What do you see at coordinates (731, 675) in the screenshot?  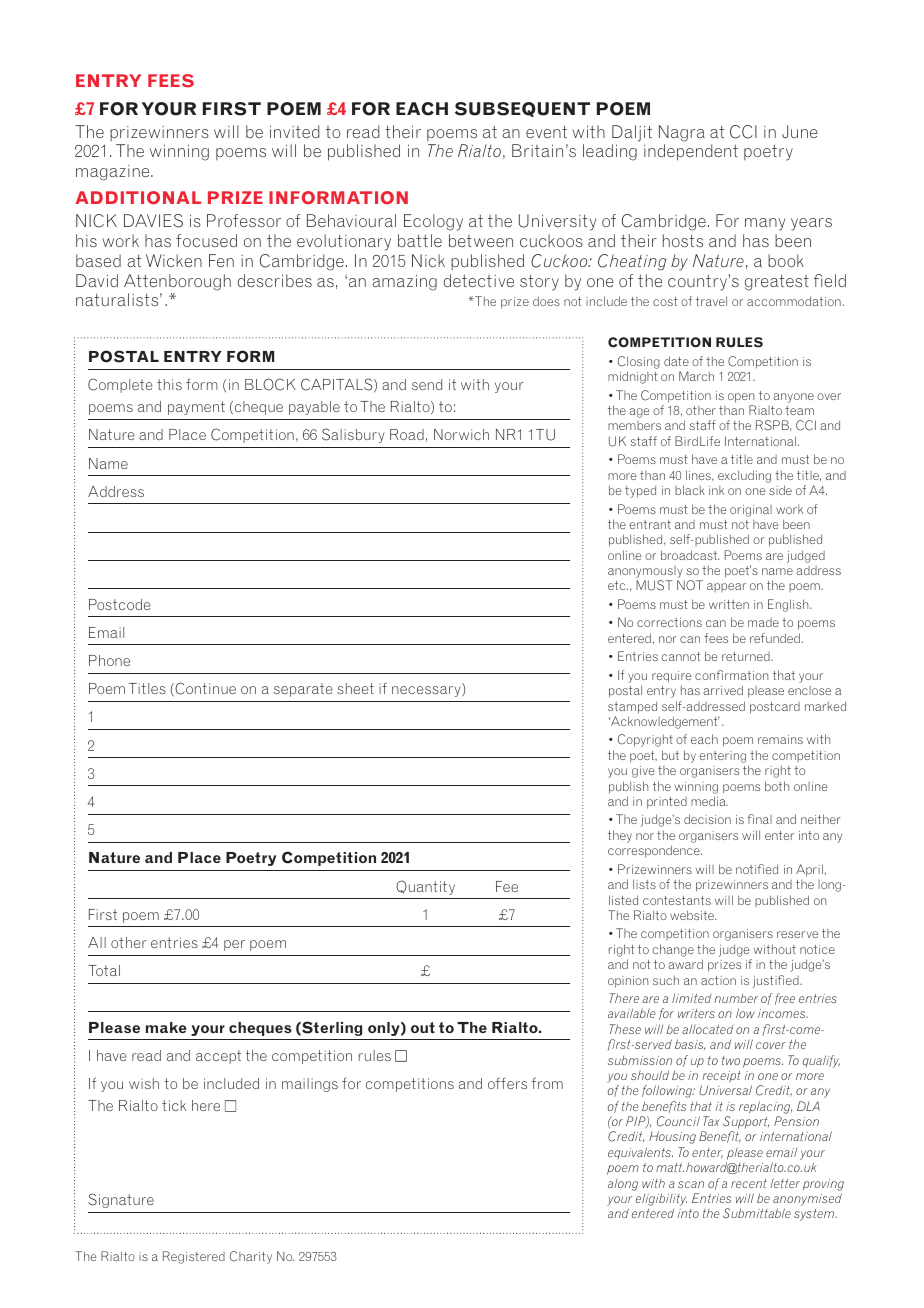 I see `confirmation` at bounding box center [731, 675].
